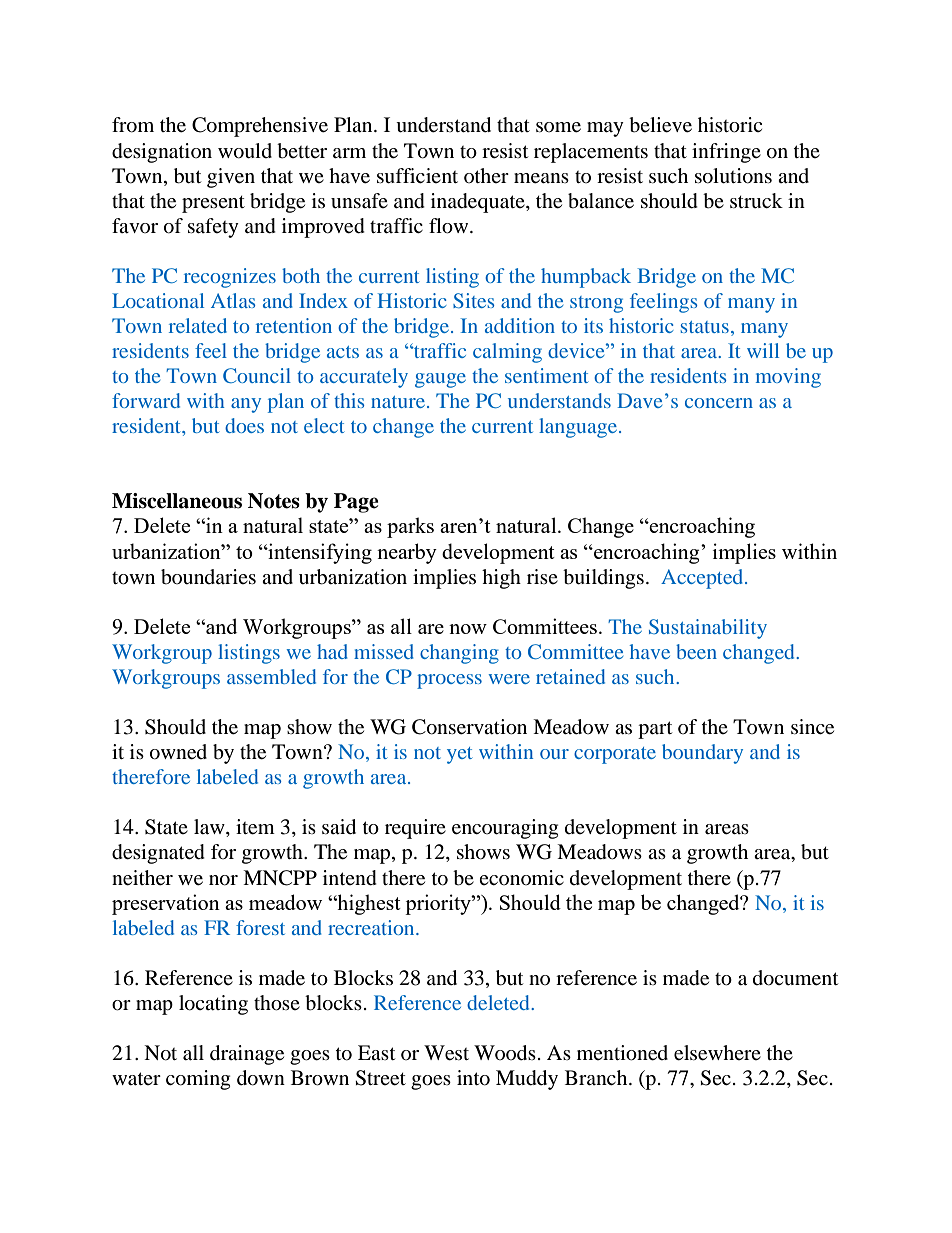 This screenshot has width=952, height=1233. I want to click on other, so click(486, 175).
